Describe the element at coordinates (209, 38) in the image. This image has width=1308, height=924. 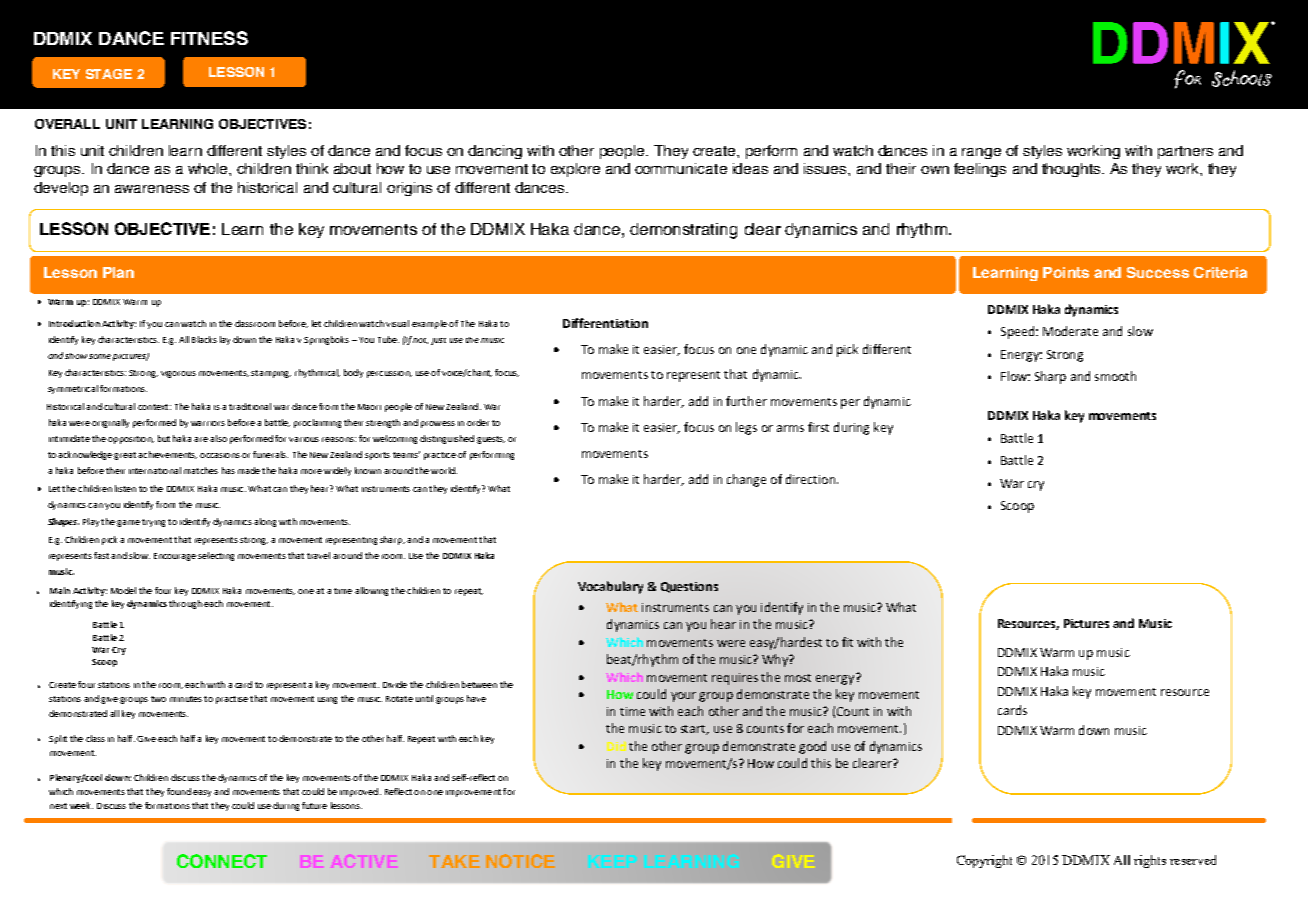
I see `FITNESS` at that location.
